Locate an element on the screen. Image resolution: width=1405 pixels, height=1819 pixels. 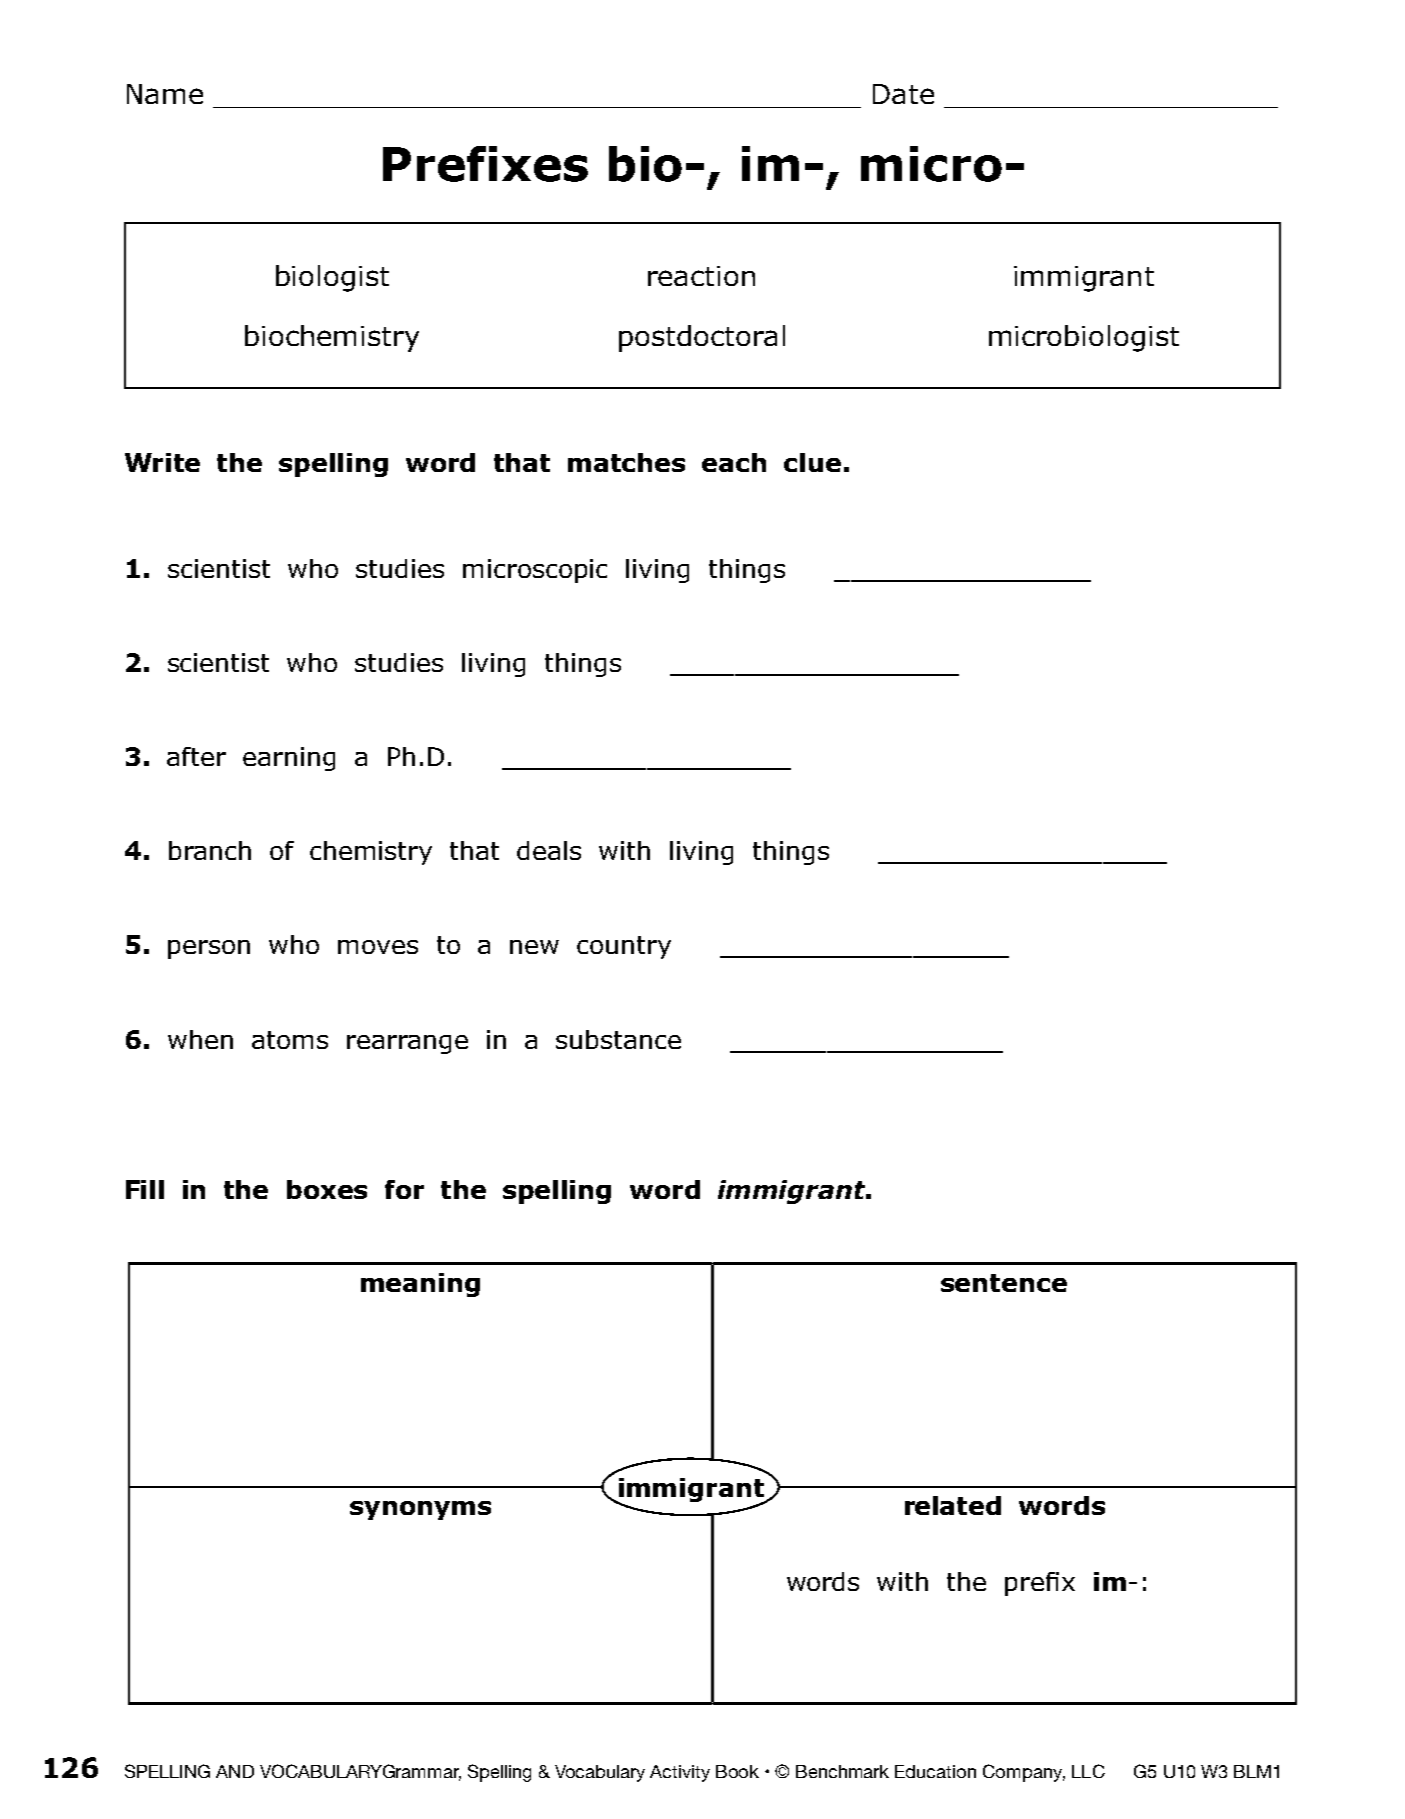
for is located at coordinates (404, 1189).
